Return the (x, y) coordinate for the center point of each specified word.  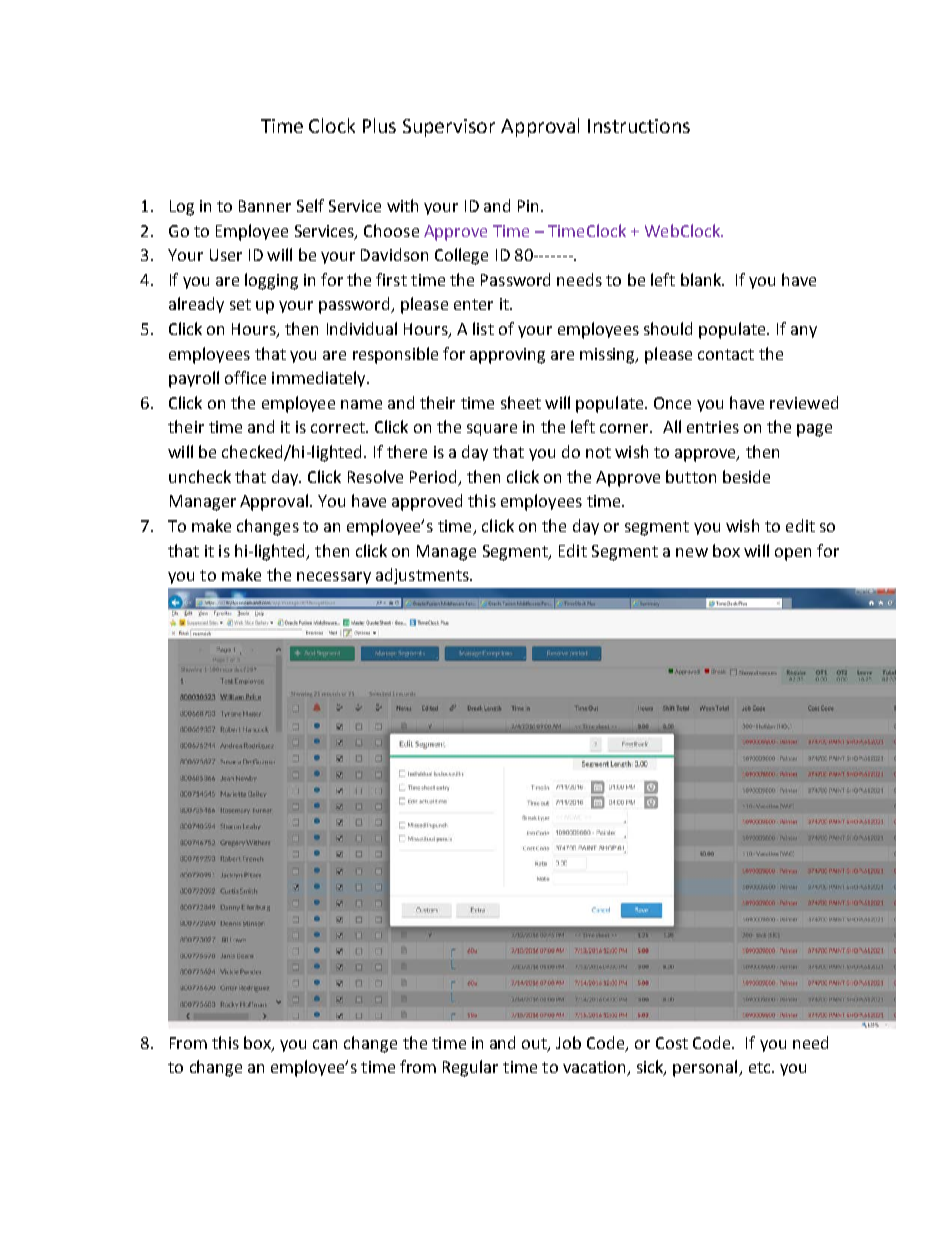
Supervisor (449, 128)
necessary (334, 578)
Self (310, 205)
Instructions (639, 126)
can (325, 1044)
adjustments (423, 576)
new (692, 552)
